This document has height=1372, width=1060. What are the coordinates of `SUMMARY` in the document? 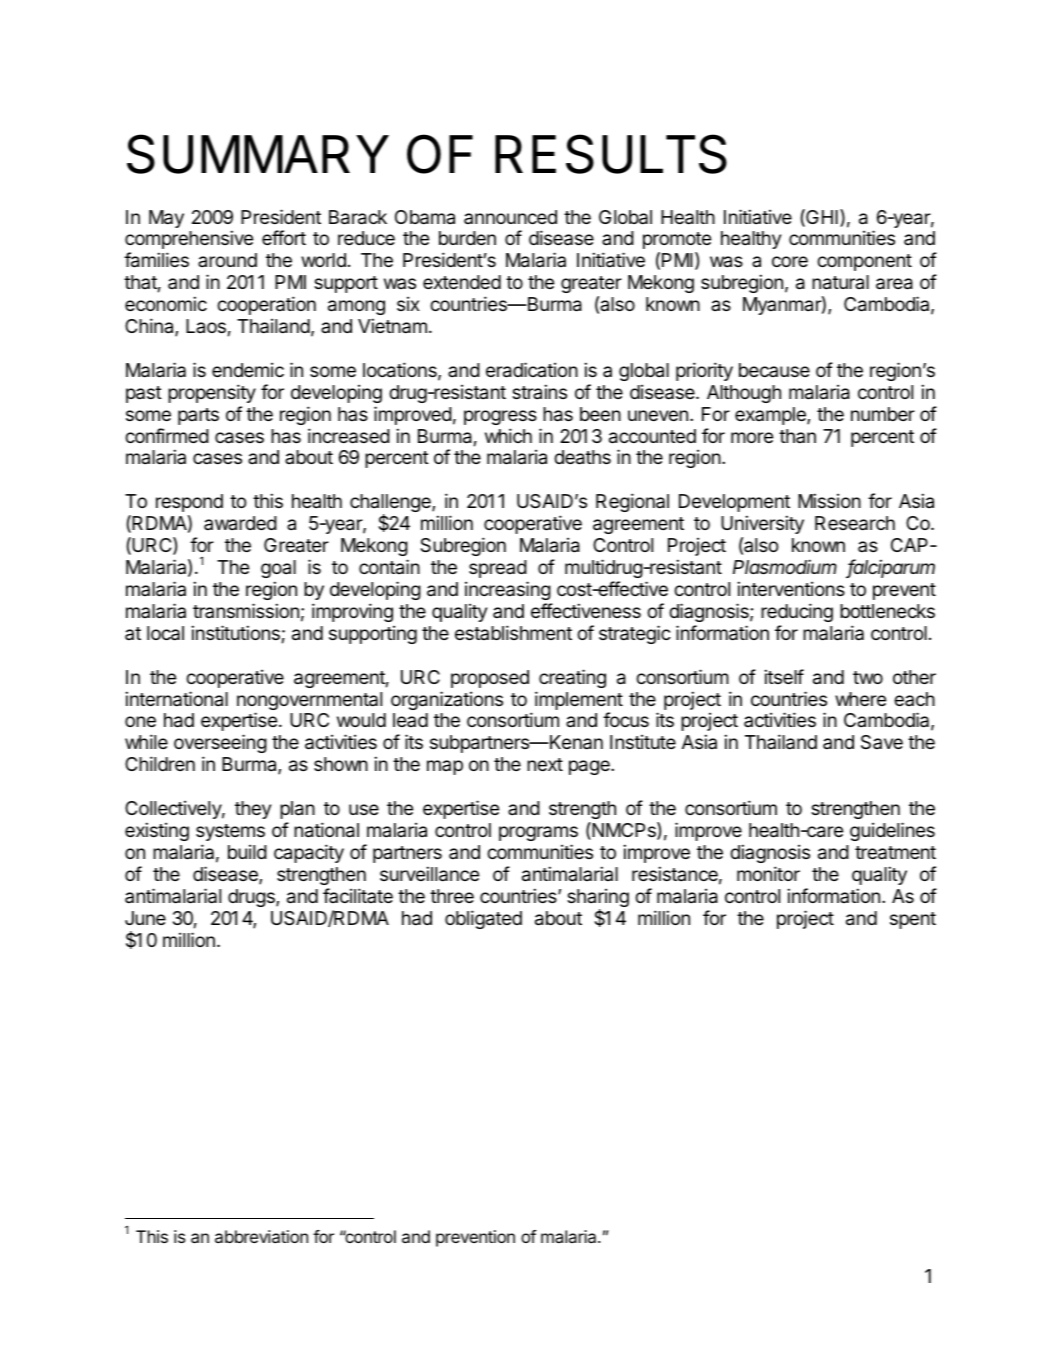 It's located at (258, 154).
